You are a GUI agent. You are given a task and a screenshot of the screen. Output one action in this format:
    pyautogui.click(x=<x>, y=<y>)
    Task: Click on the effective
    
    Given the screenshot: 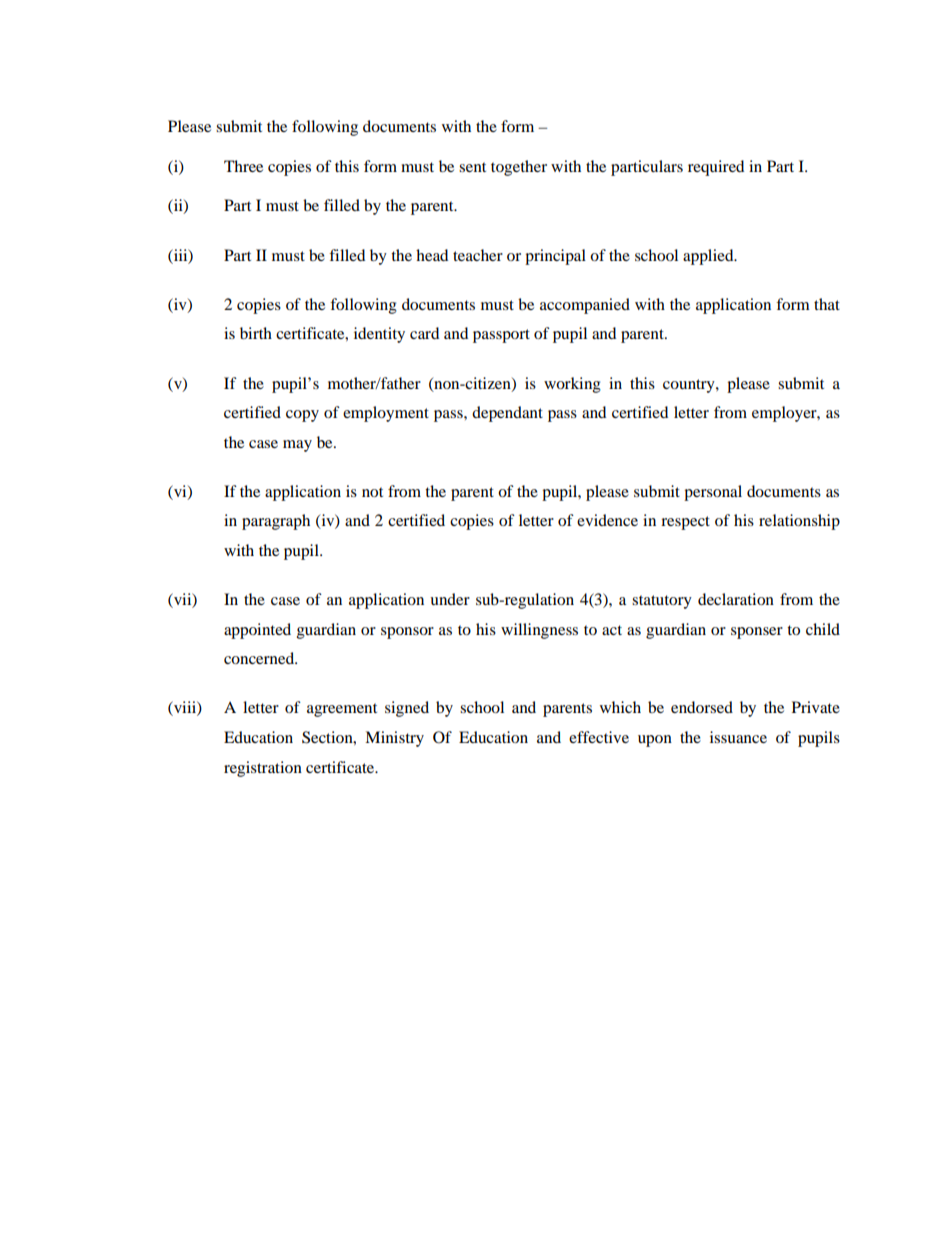 What is the action you would take?
    pyautogui.click(x=599, y=737)
